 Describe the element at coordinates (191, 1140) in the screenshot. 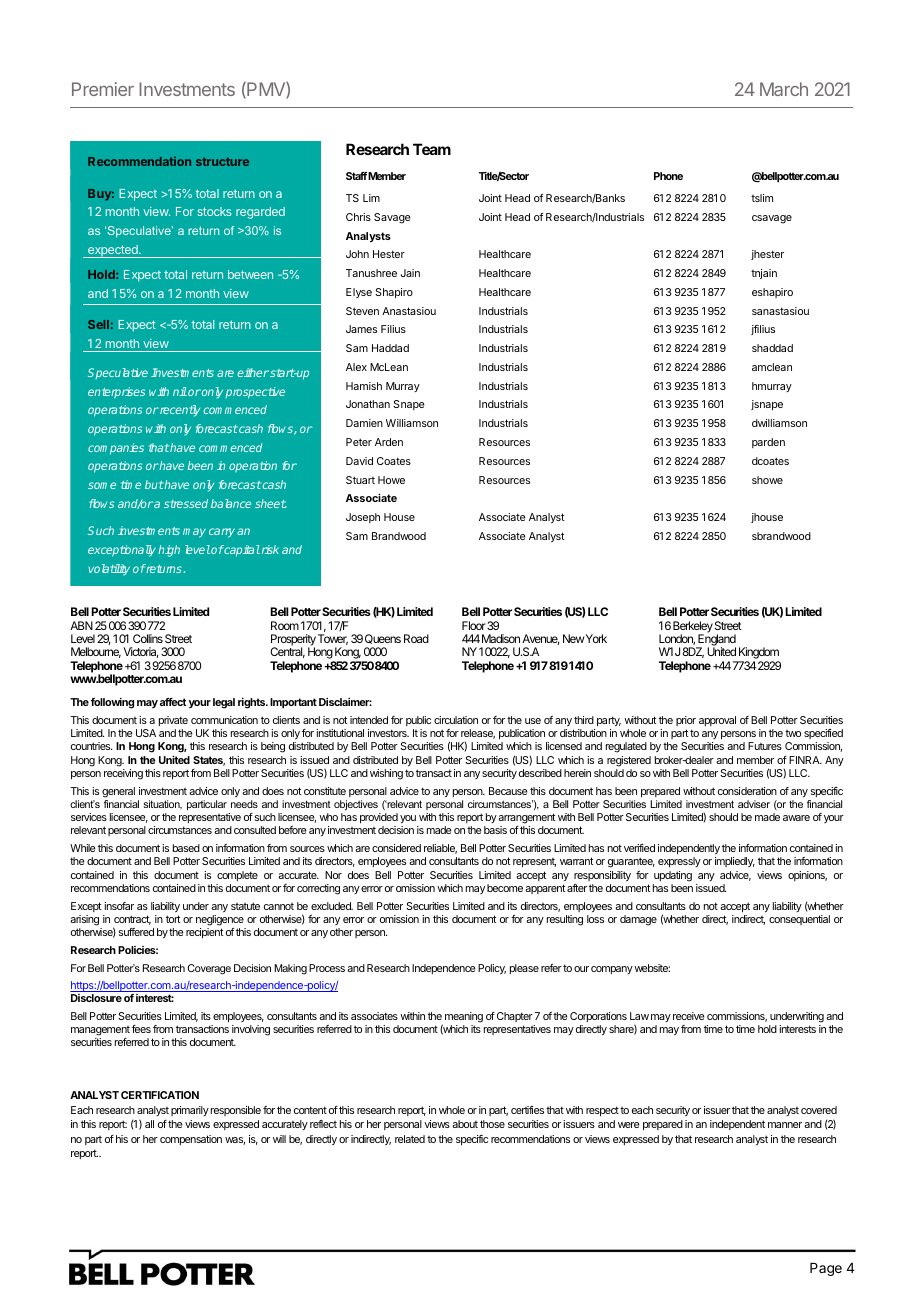

I see `compensation` at that location.
